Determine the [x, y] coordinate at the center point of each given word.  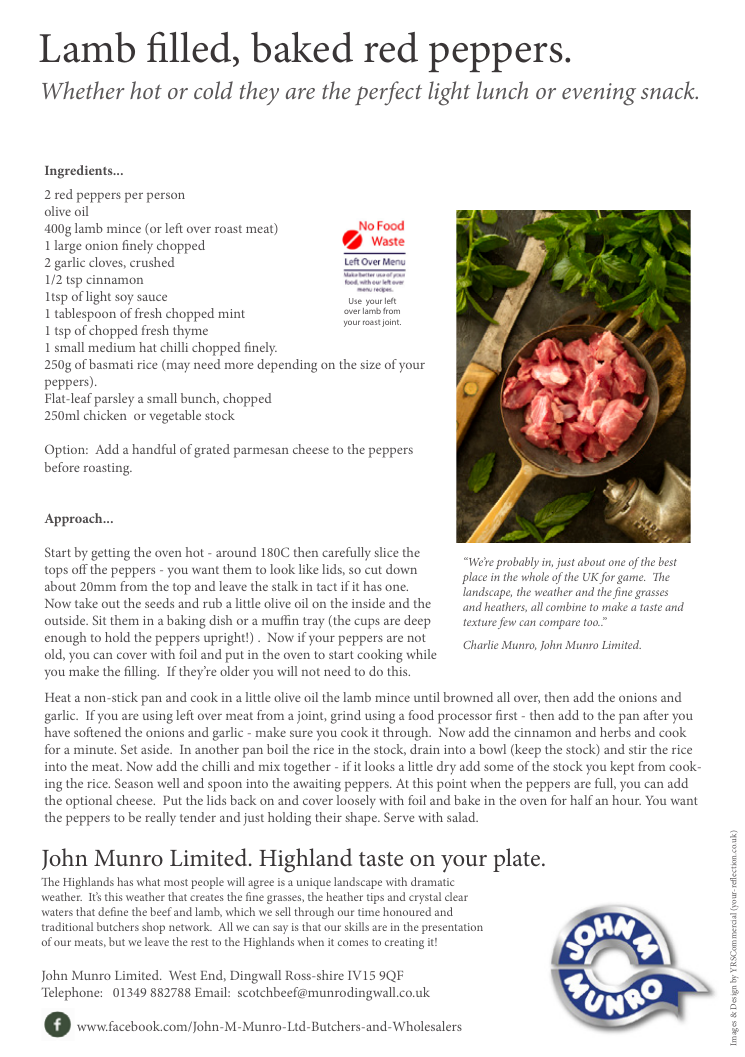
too [592, 622]
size [370, 364]
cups [367, 623]
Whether [83, 90]
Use [355, 301]
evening [599, 94]
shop [153, 928]
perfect [388, 93]
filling [141, 673]
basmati [111, 364]
